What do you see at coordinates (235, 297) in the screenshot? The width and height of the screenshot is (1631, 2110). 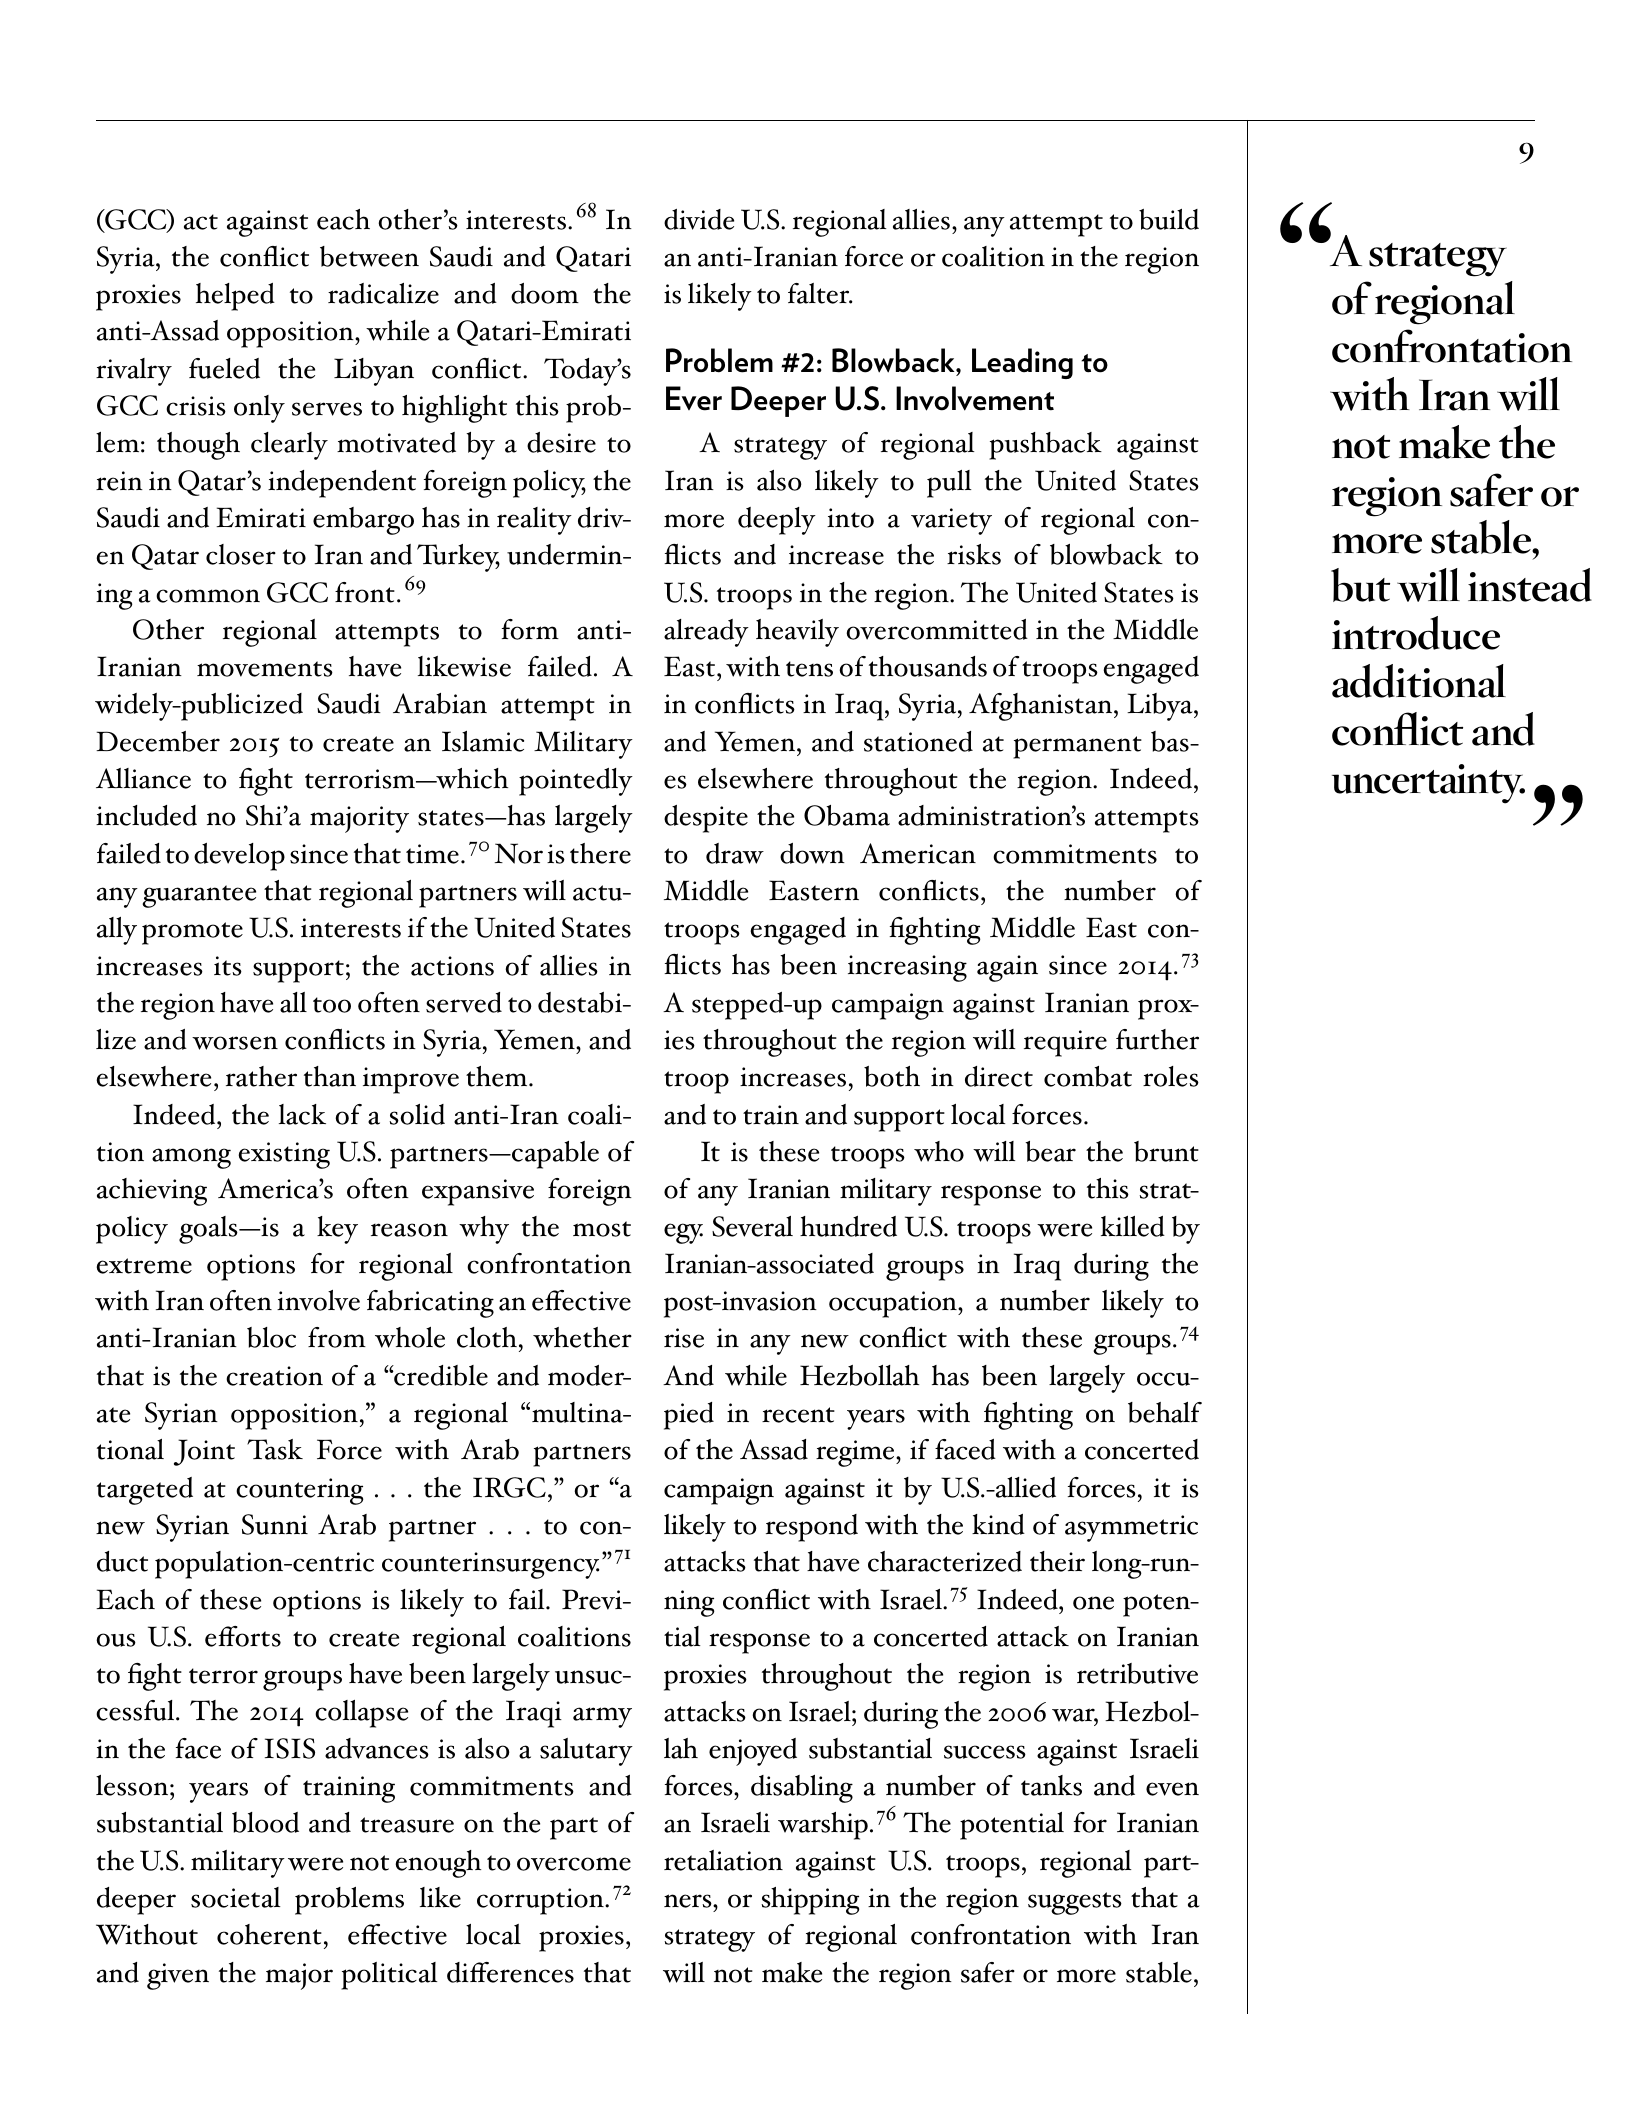 I see `helped` at bounding box center [235, 297].
